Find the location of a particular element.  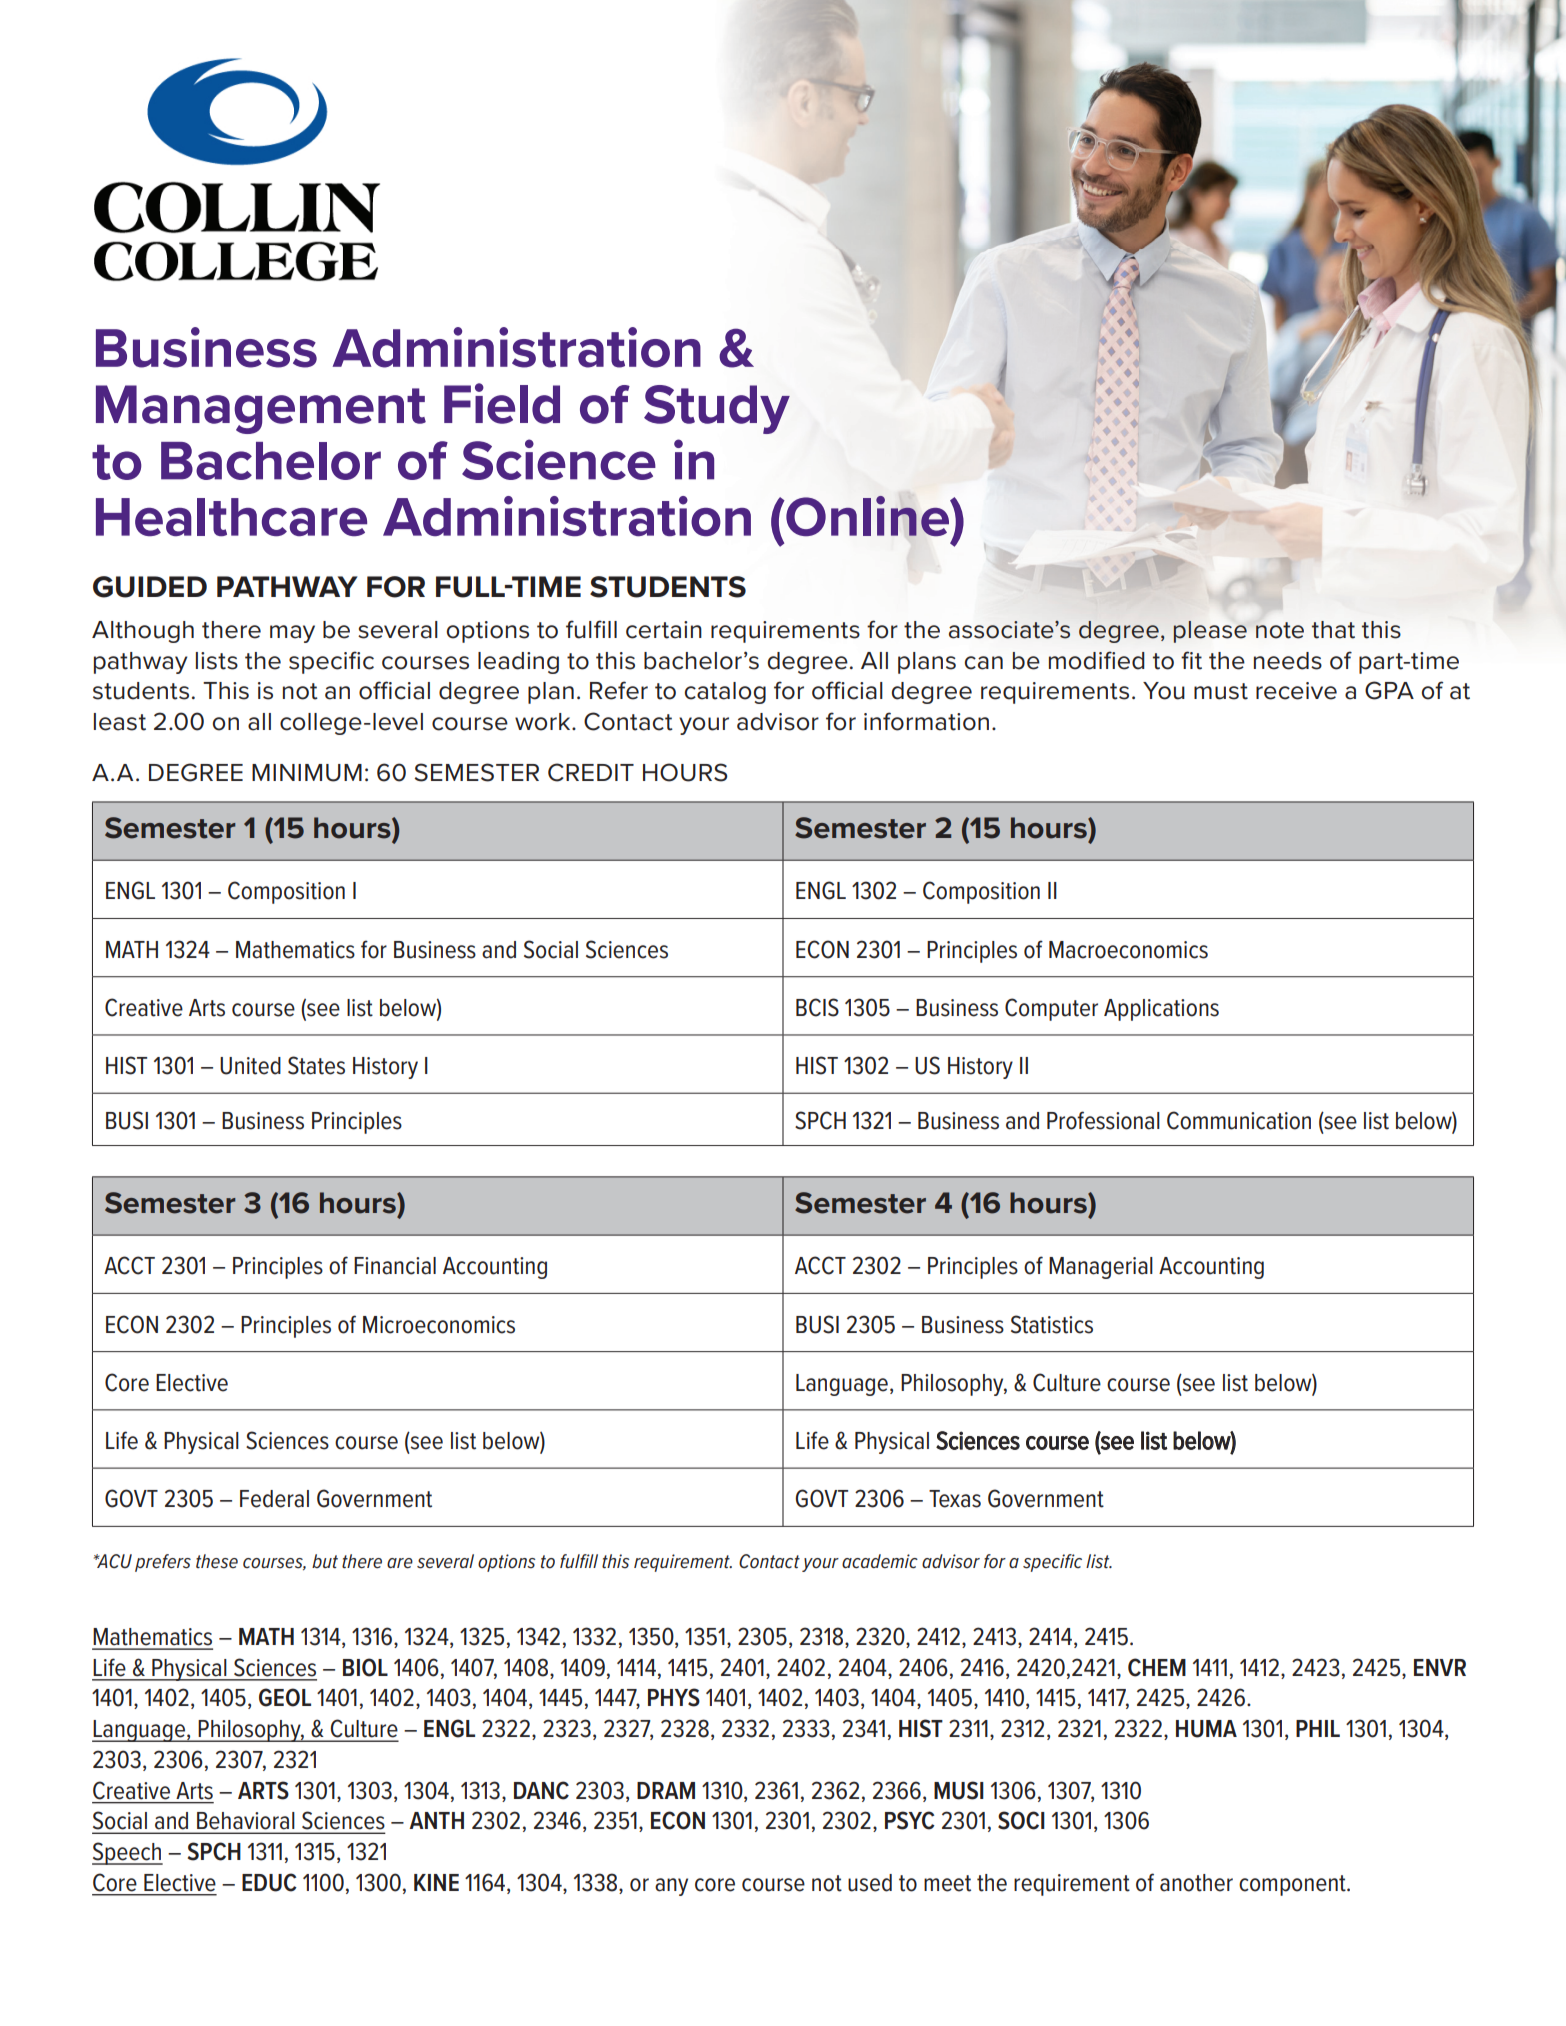

Texas is located at coordinates (955, 1499).
